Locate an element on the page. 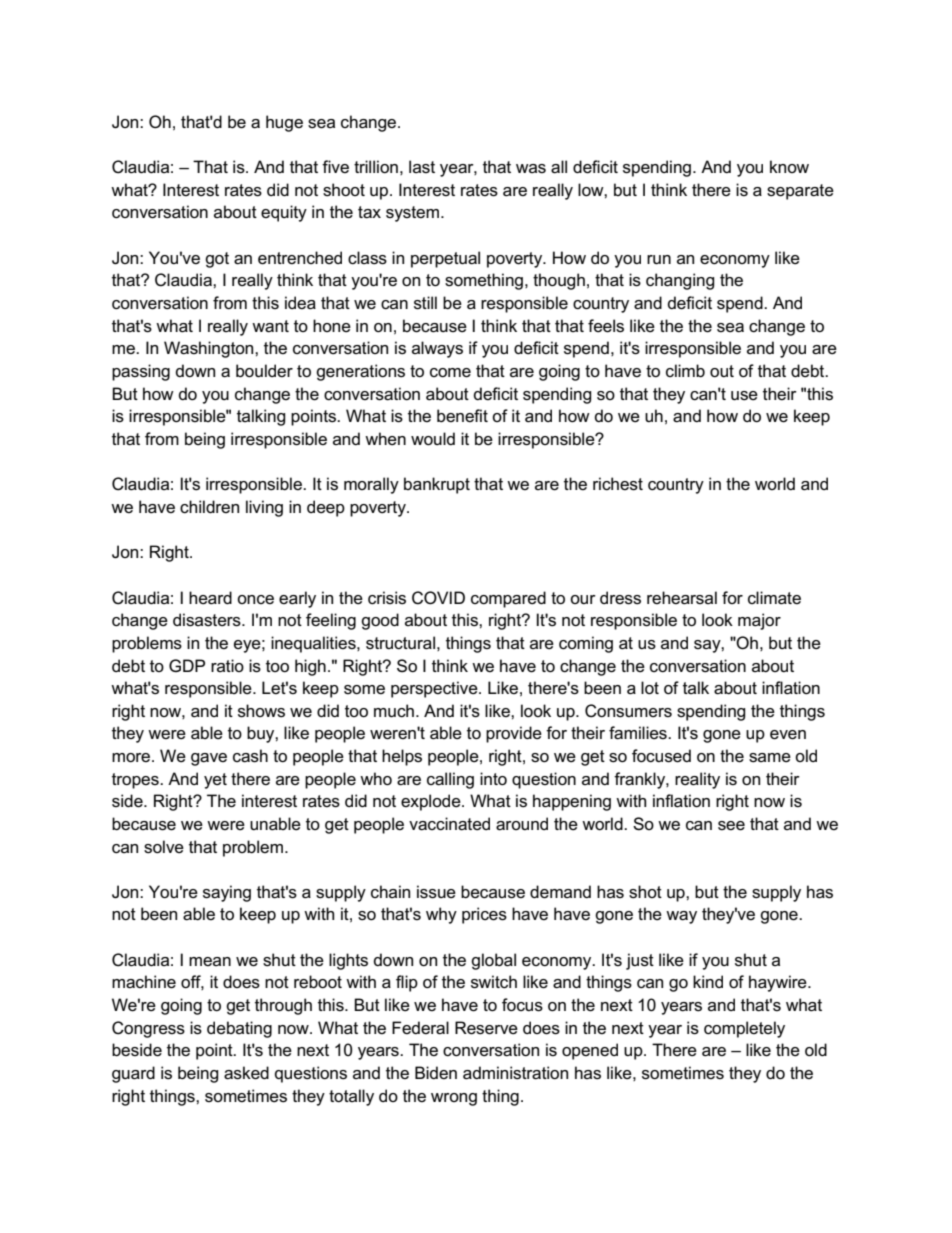  Biden is located at coordinates (436, 1072).
